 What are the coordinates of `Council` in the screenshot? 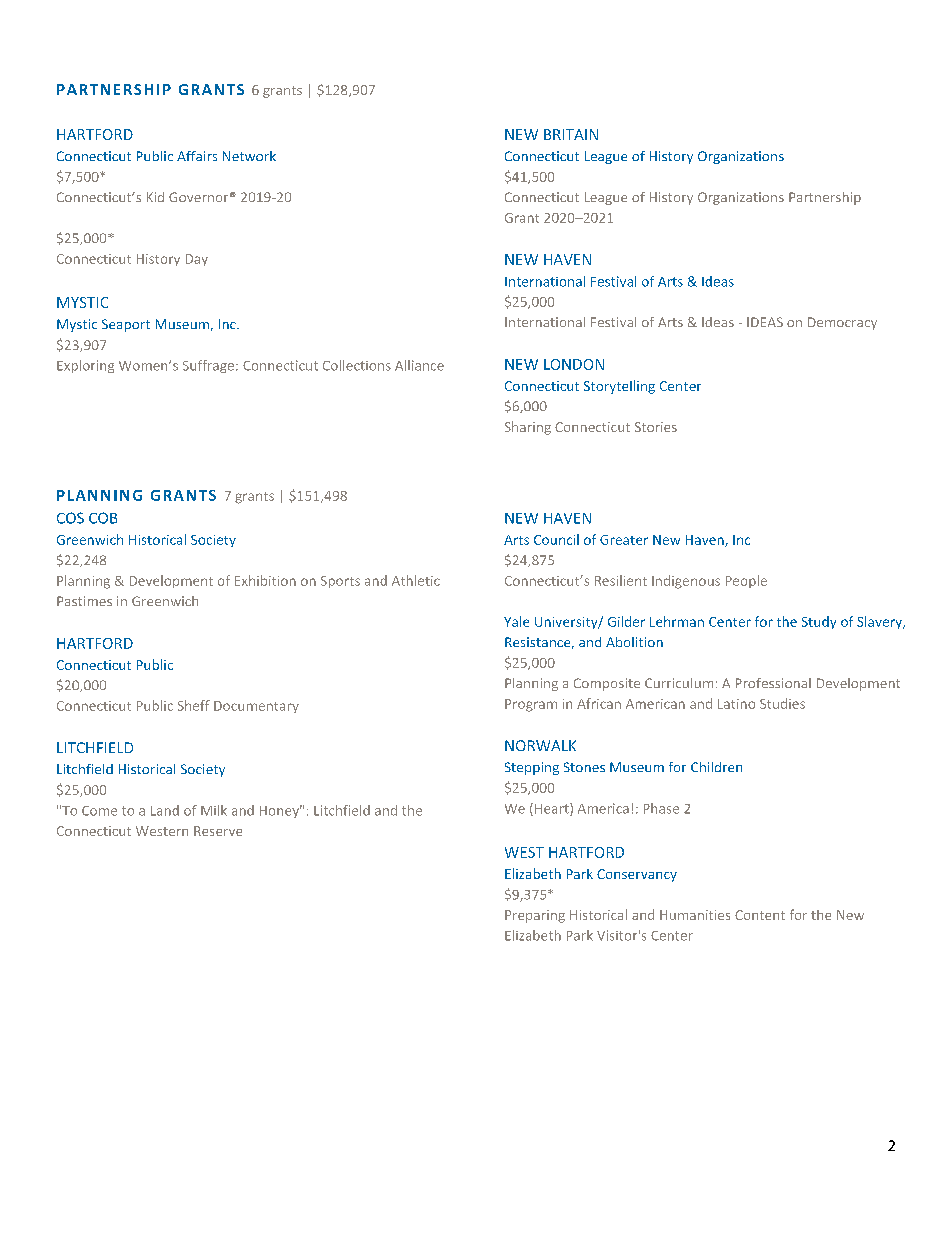 It's located at (556, 539).
